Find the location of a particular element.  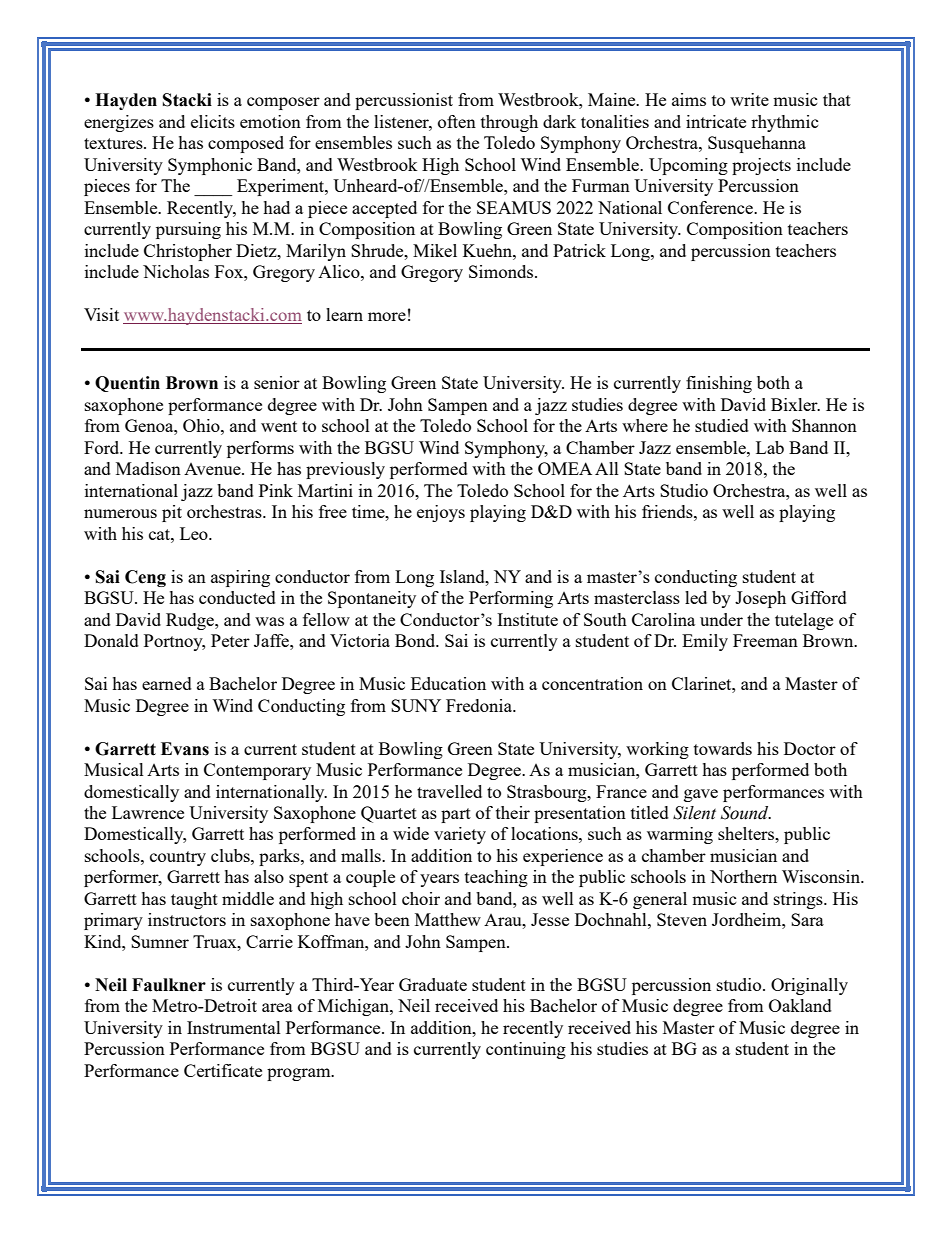

Certificate is located at coordinates (223, 1070).
